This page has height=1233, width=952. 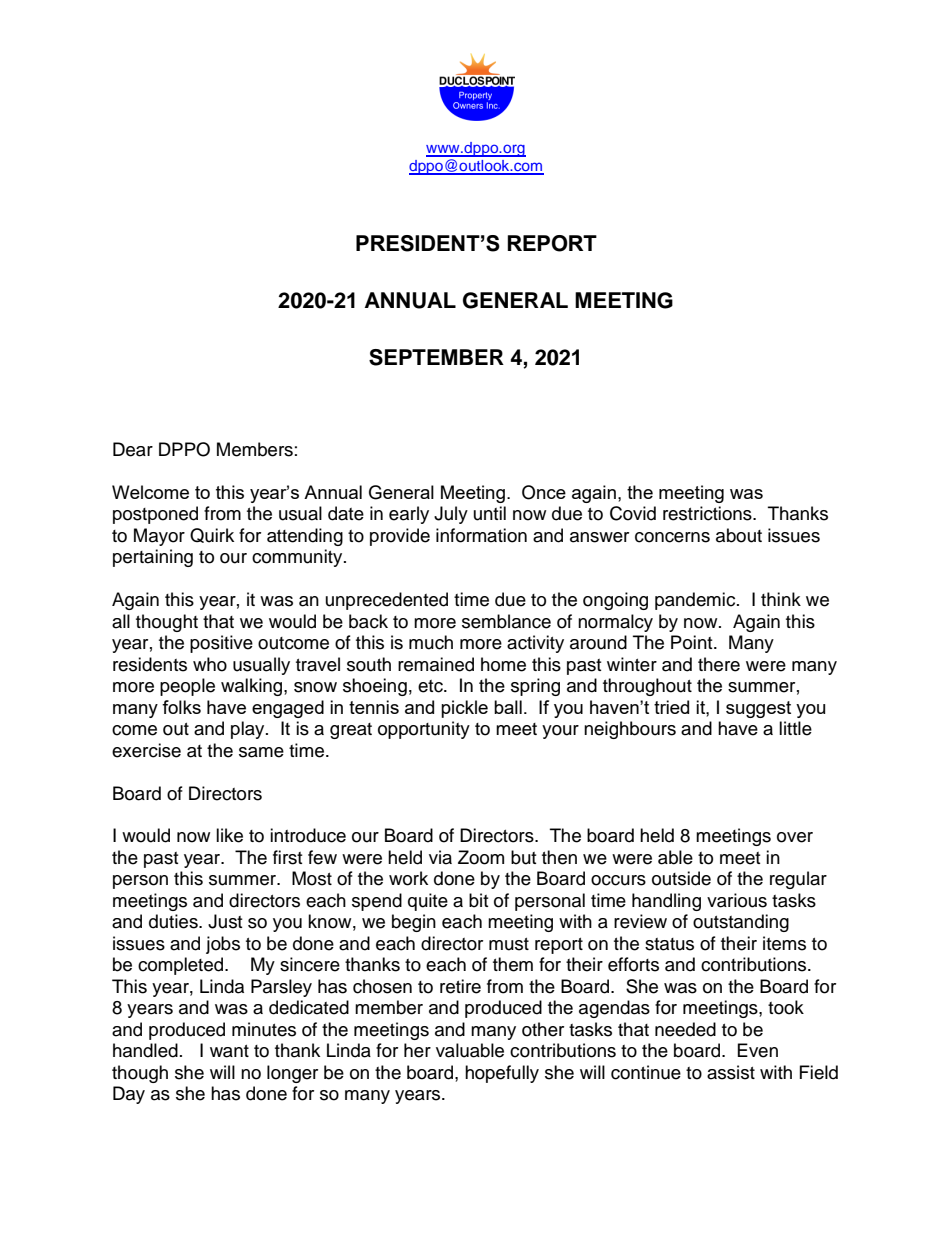 I want to click on jobs, so click(x=223, y=945).
